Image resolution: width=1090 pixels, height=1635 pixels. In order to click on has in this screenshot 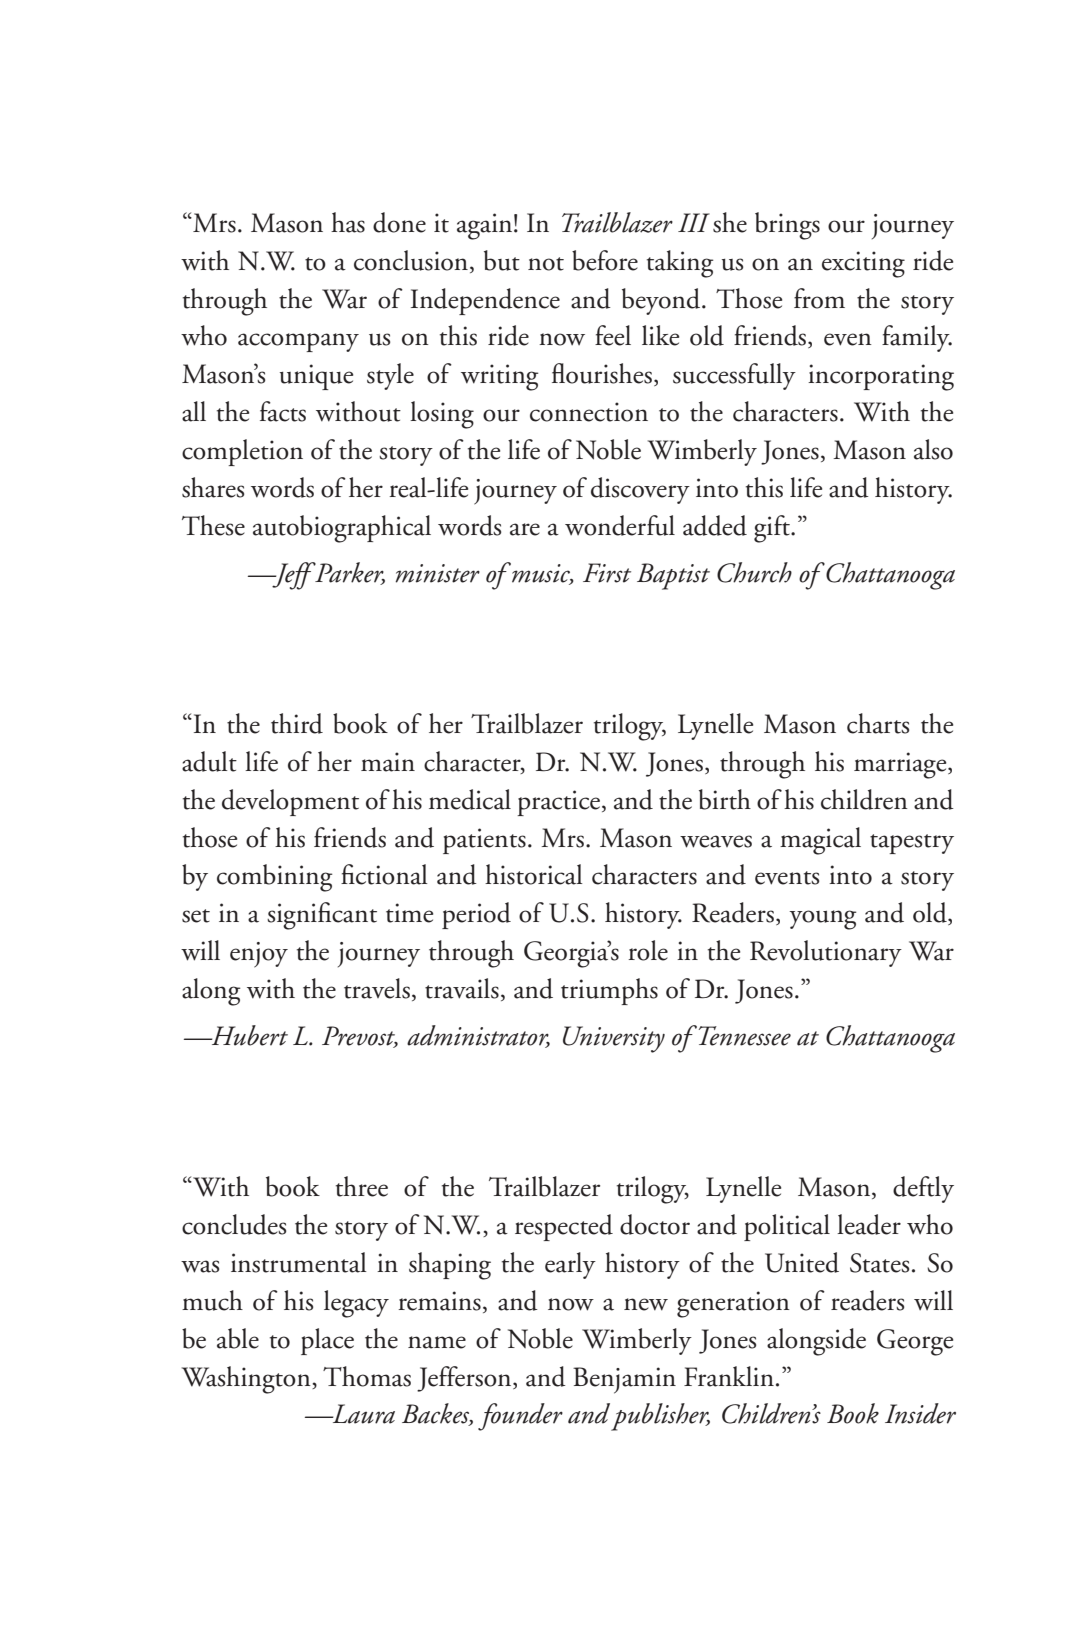, I will do `click(348, 222)`.
